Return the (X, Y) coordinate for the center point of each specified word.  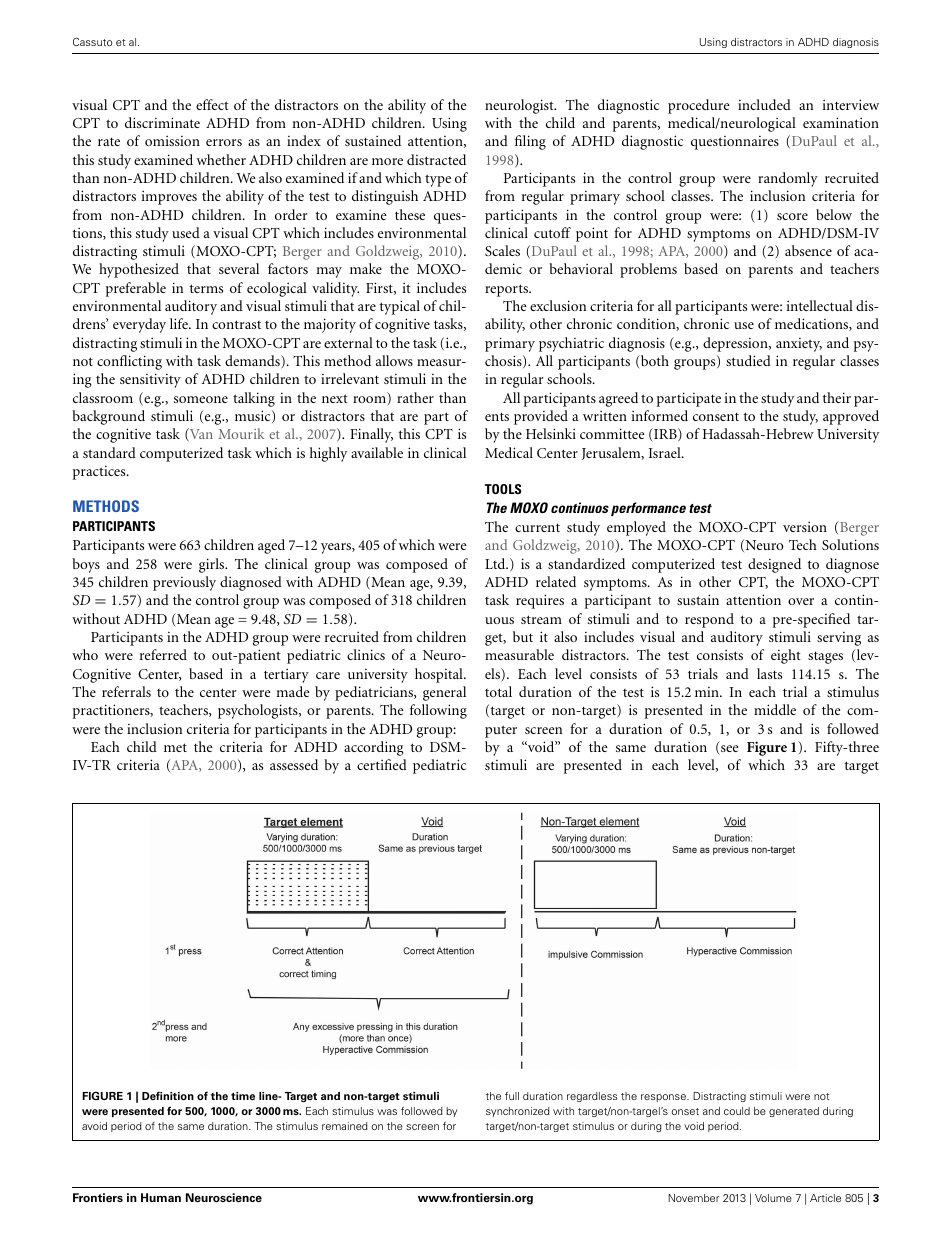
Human (161, 1197)
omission (172, 140)
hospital (440, 675)
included (764, 104)
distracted (436, 159)
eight (786, 656)
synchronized (518, 1112)
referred (163, 654)
